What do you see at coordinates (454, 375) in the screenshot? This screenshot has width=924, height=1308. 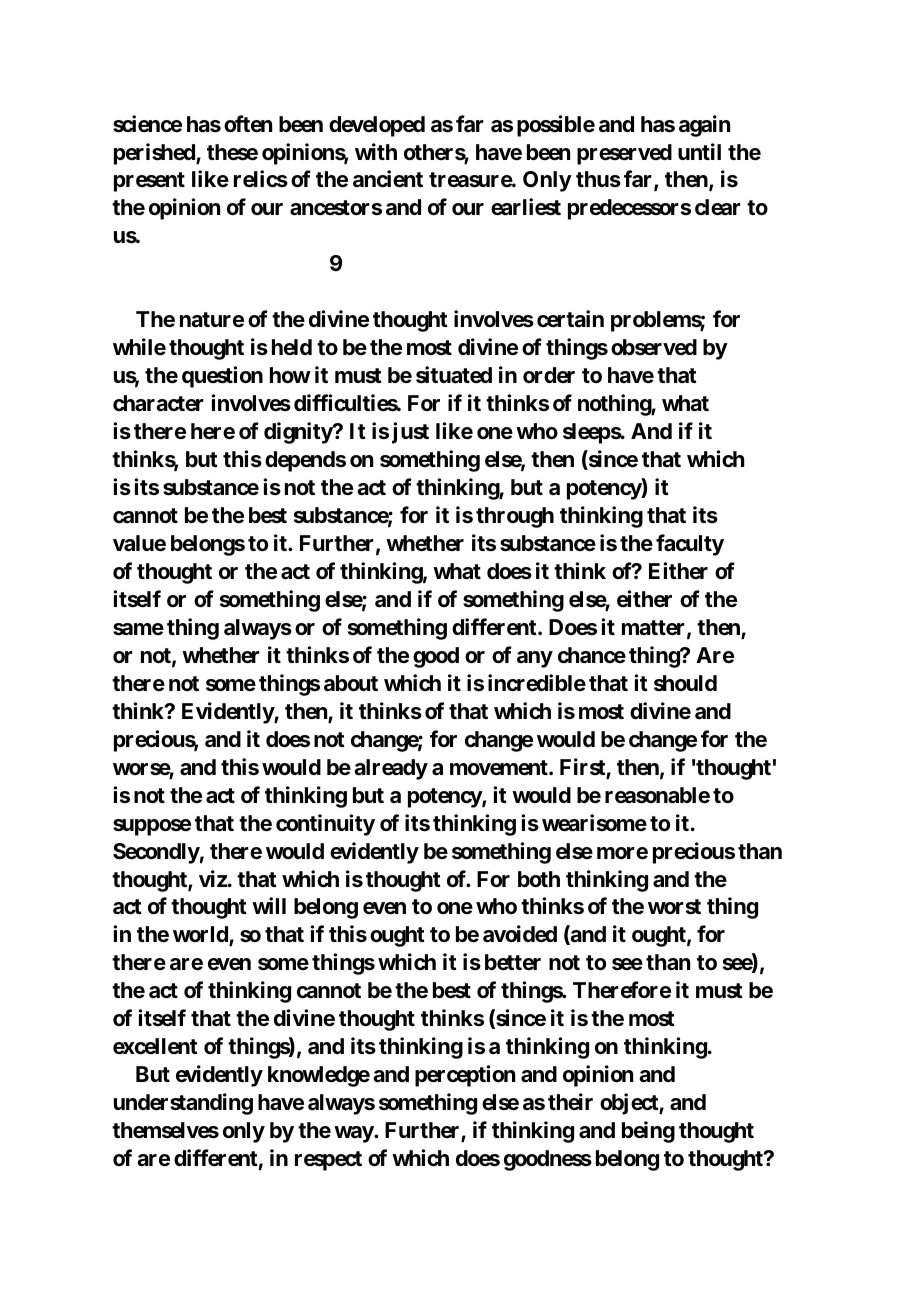 I see `situated` at bounding box center [454, 375].
